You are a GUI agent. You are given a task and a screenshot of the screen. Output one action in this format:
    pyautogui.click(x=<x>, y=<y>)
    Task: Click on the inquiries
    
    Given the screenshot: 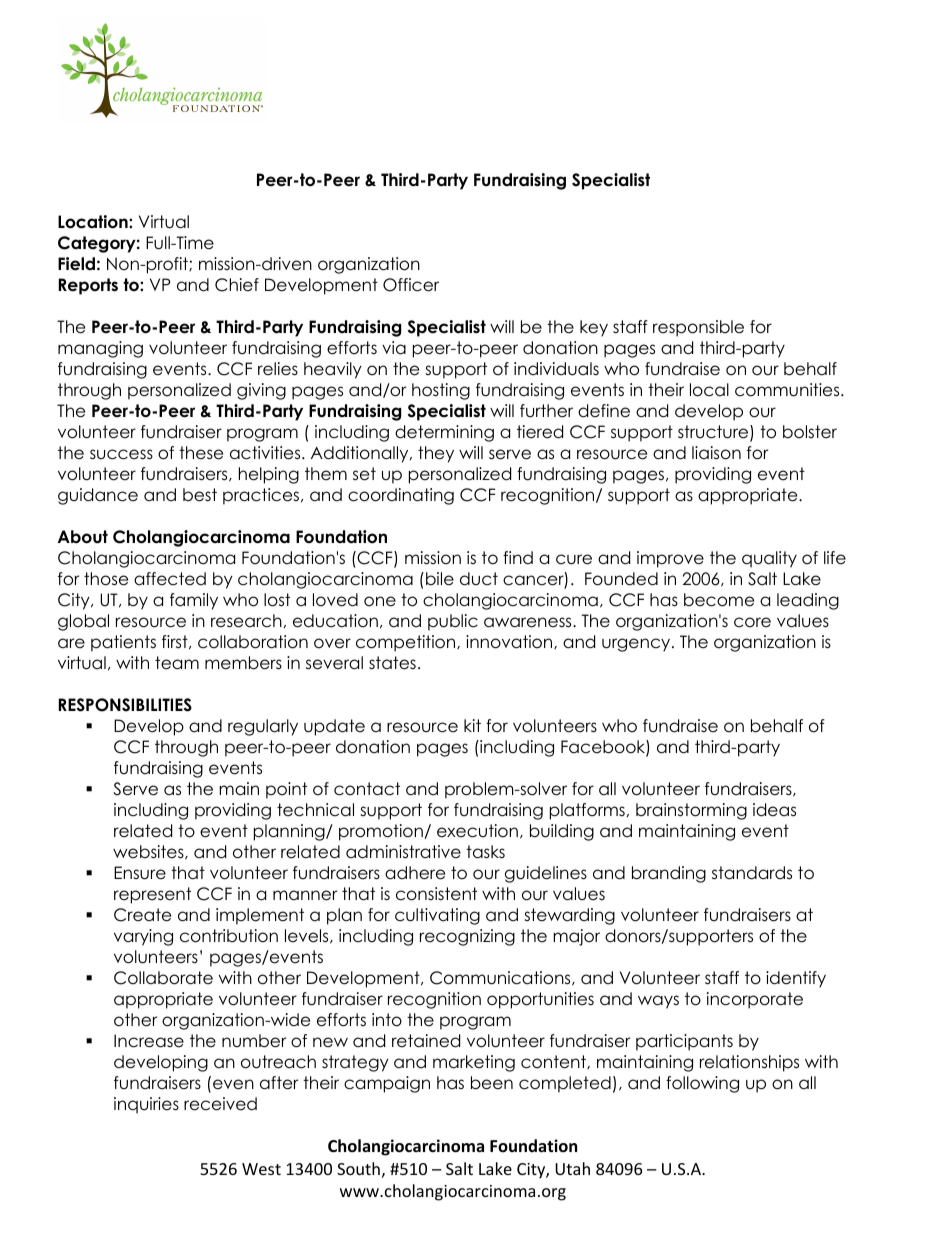 What is the action you would take?
    pyautogui.click(x=146, y=1105)
